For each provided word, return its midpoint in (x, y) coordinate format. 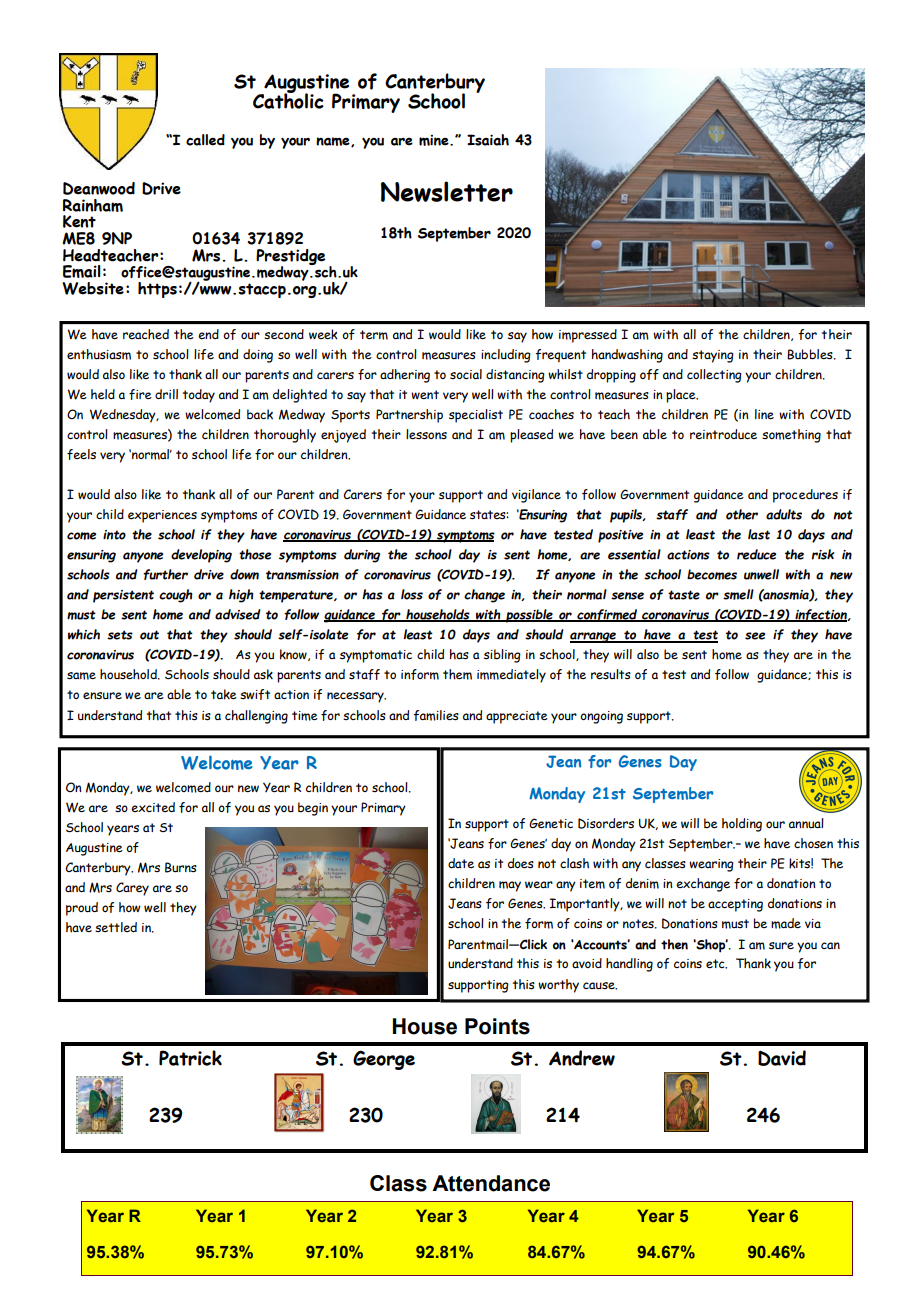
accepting (735, 905)
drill (166, 394)
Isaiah (488, 140)
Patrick (190, 1058)
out (149, 635)
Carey (132, 889)
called (205, 140)
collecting (714, 376)
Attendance (491, 1183)
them (457, 674)
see (755, 636)
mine (435, 140)
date (461, 863)
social (466, 374)
